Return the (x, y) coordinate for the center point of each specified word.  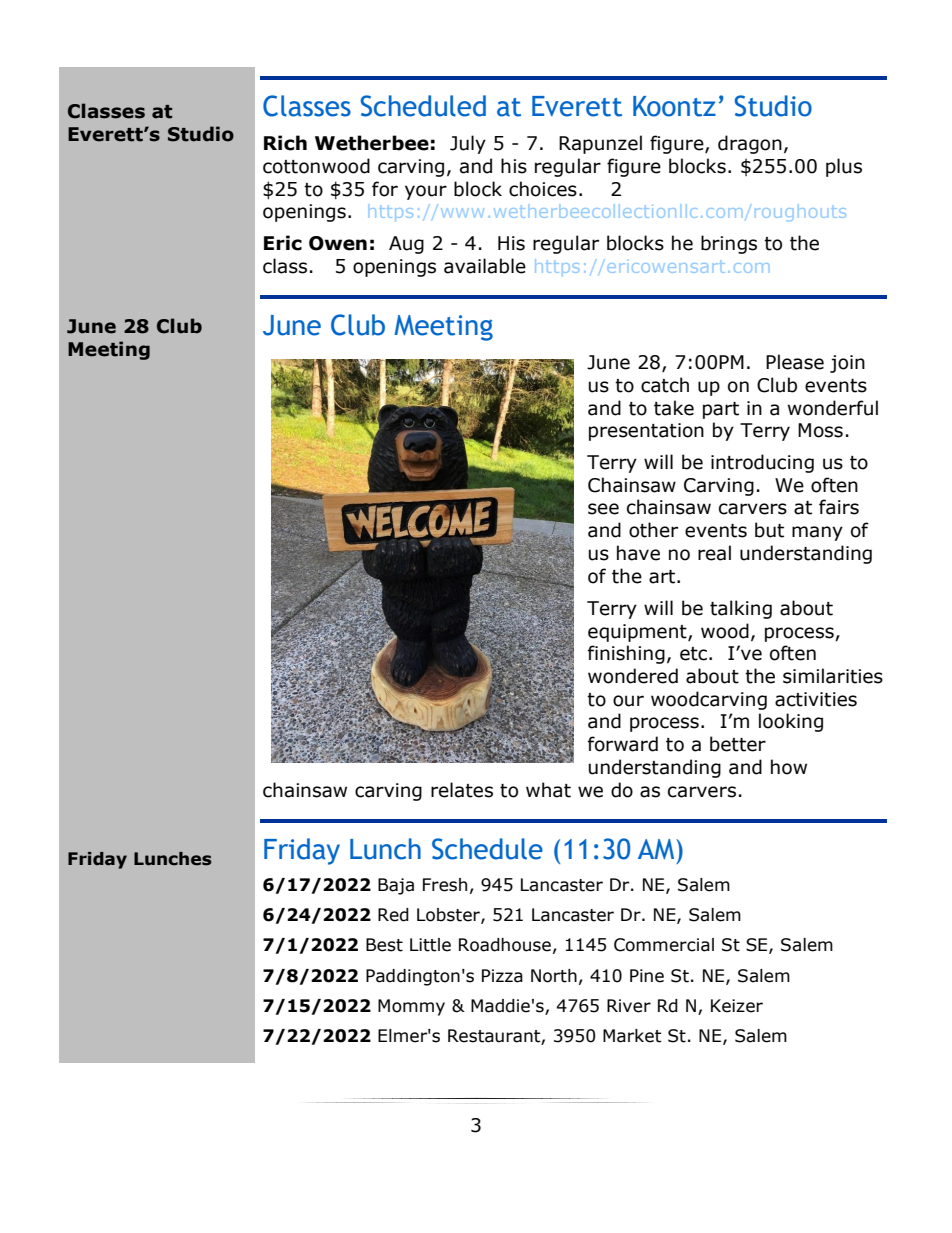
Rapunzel (600, 144)
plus (844, 167)
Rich (285, 143)
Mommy (411, 1007)
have (638, 553)
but (769, 530)
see (603, 509)
